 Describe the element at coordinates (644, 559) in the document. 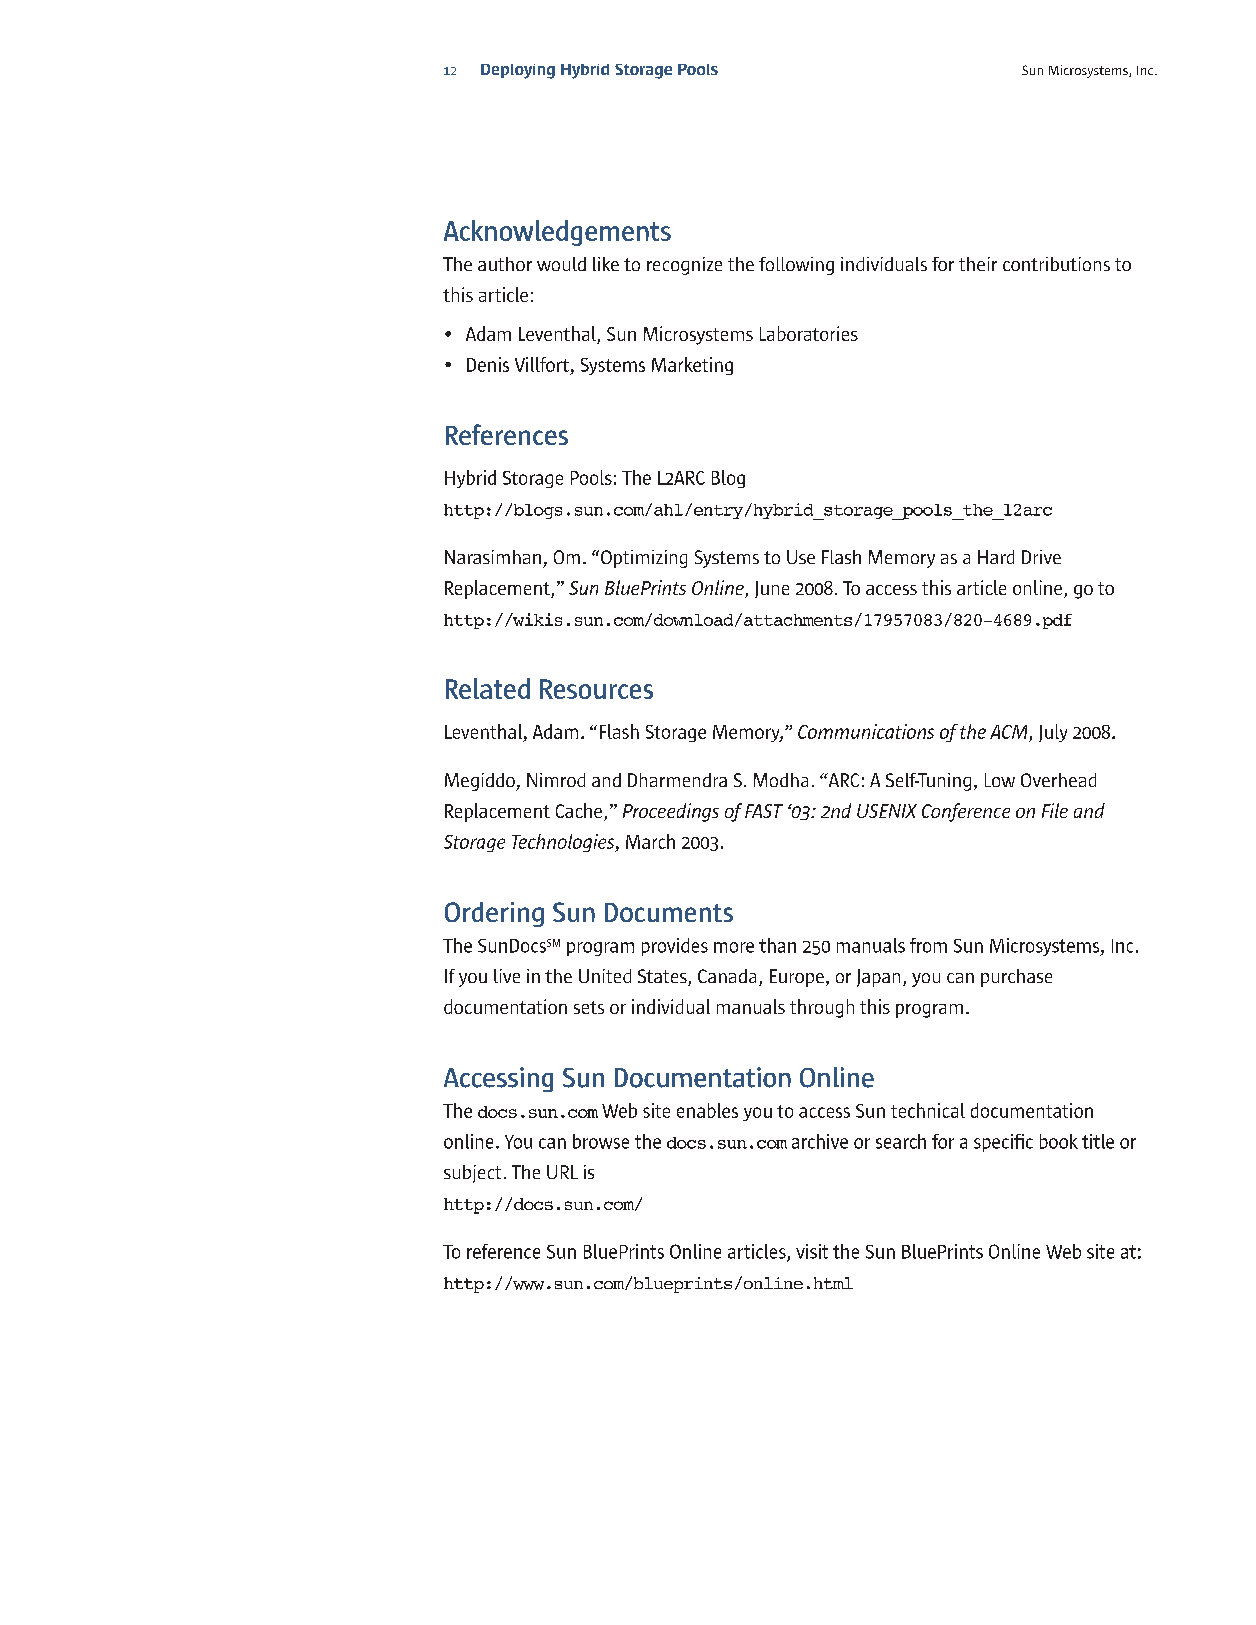

I see `Optimizing` at that location.
